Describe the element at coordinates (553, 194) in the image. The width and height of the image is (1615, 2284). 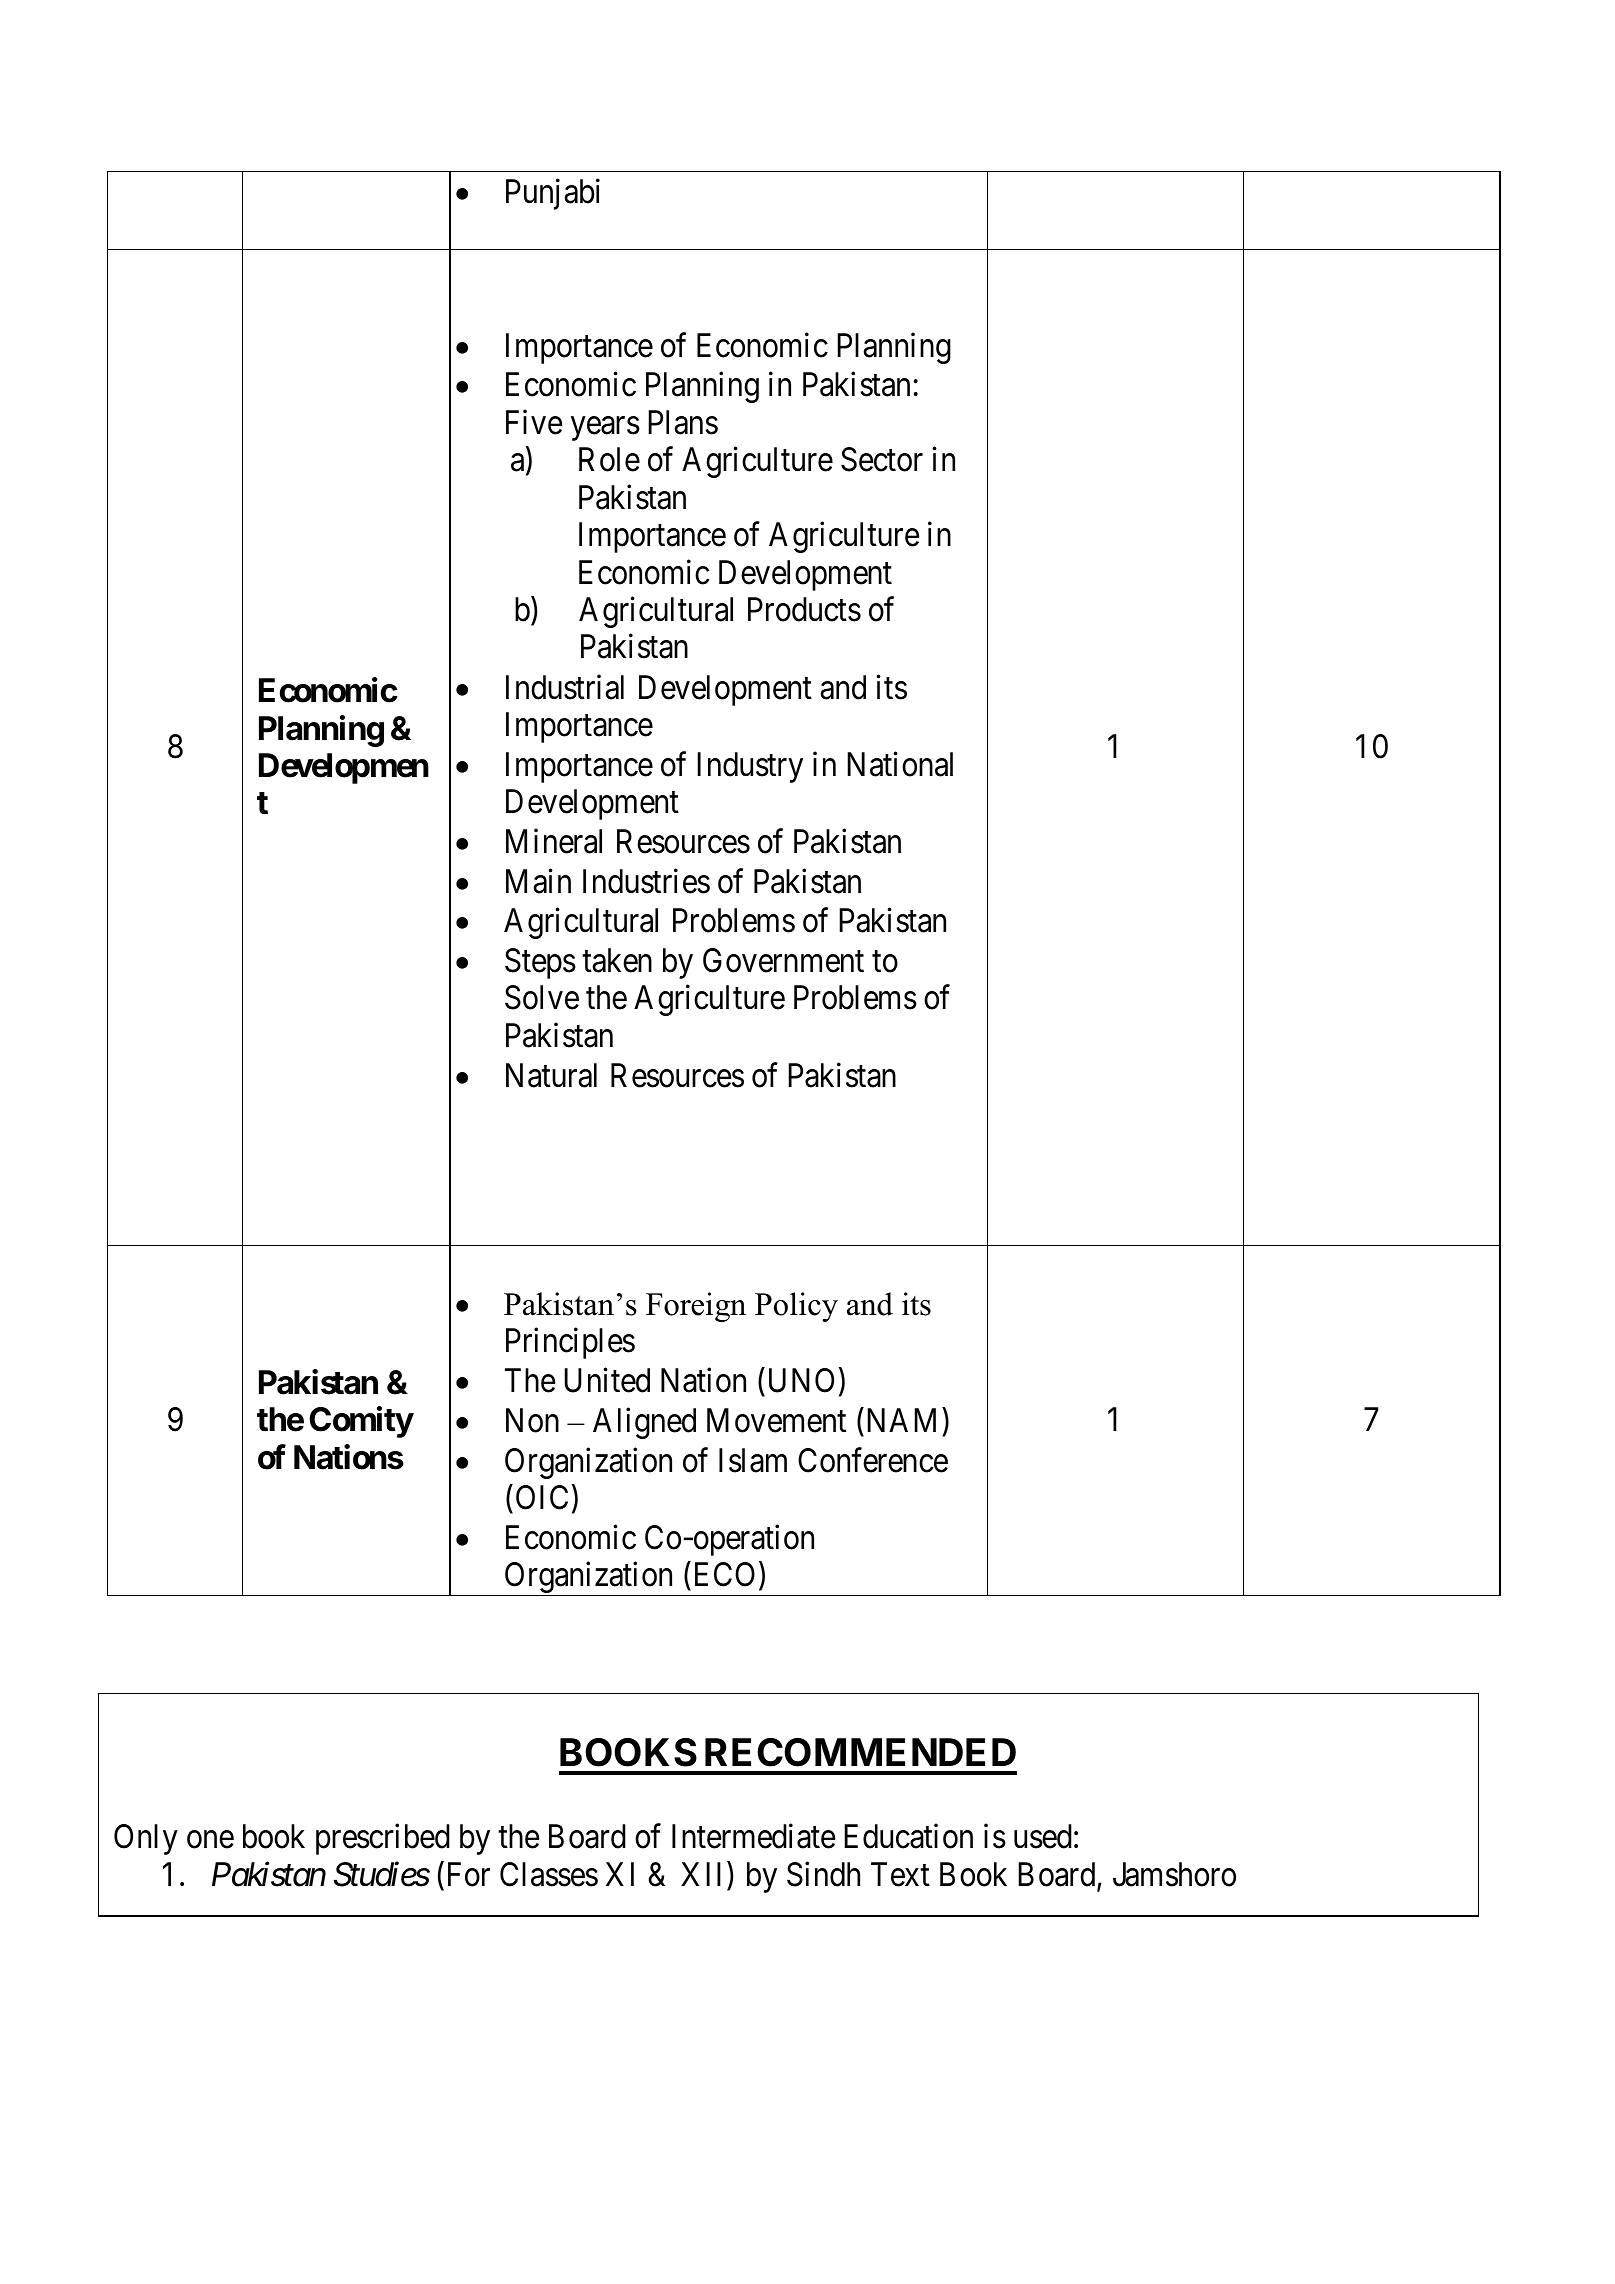
I see `Punjabi` at that location.
